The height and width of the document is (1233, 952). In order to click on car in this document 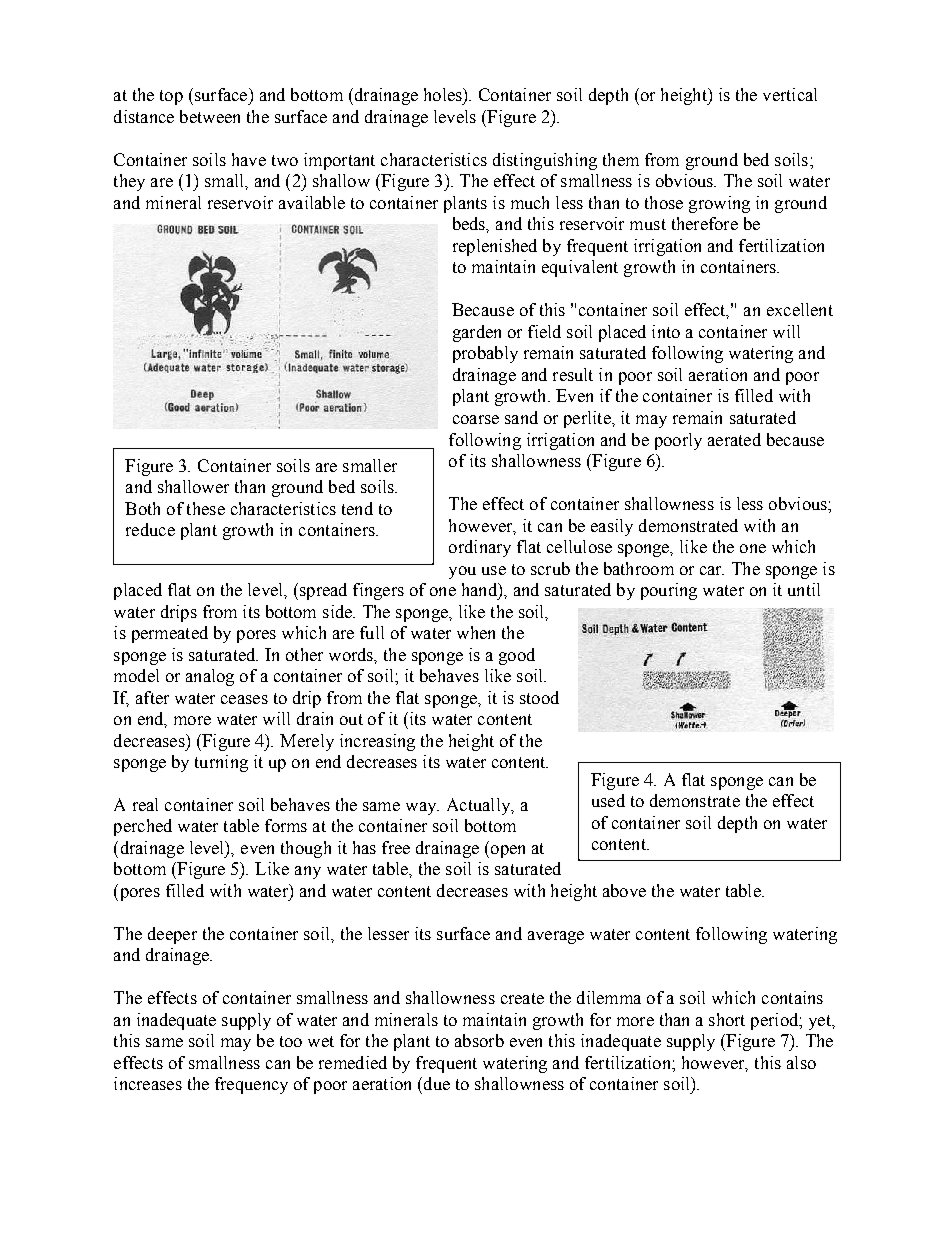, I will do `click(712, 570)`.
